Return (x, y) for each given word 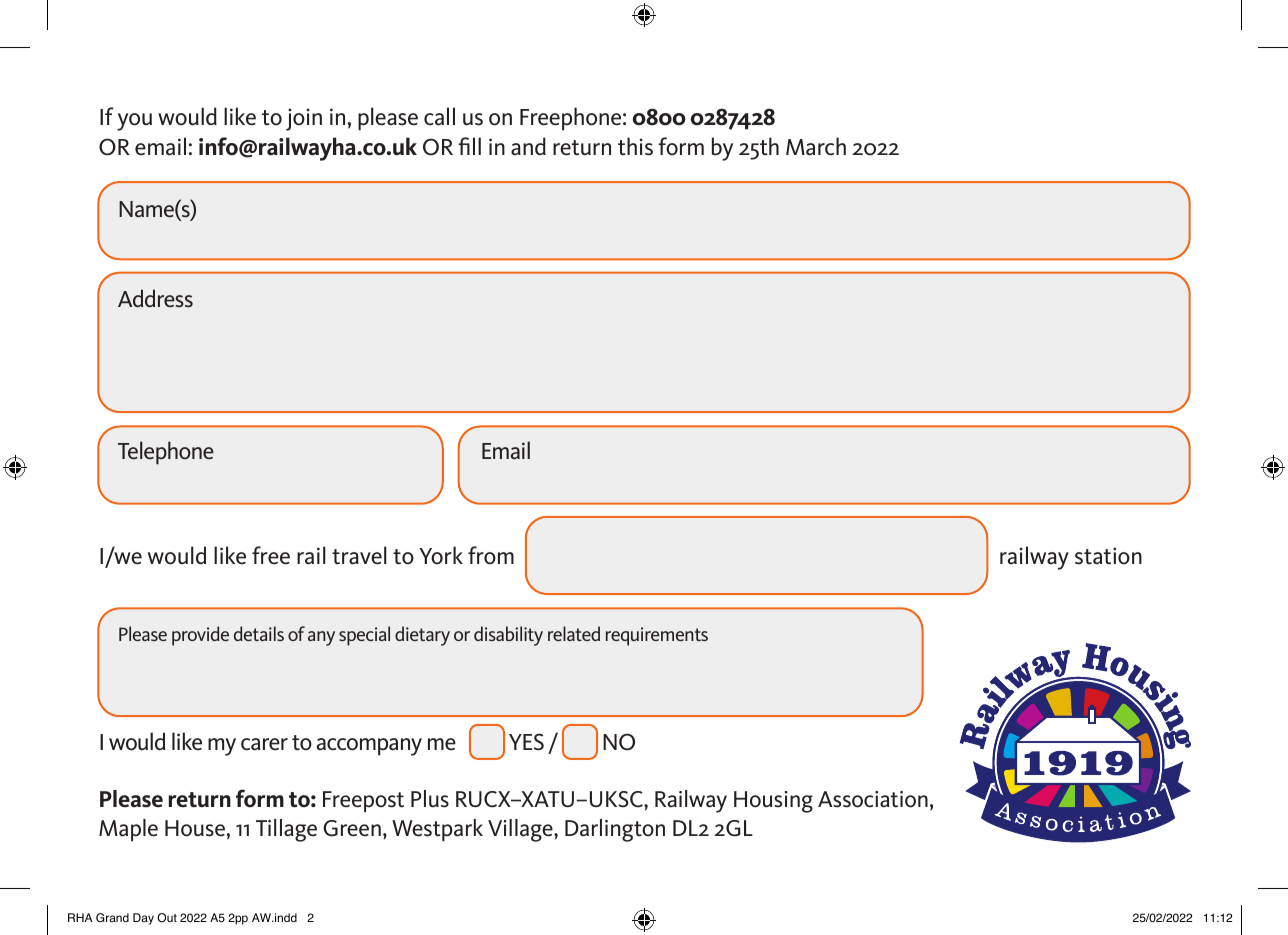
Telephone (166, 453)
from (491, 555)
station (1108, 556)
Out (167, 918)
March (816, 146)
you (134, 122)
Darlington (615, 830)
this (635, 146)
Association (873, 799)
